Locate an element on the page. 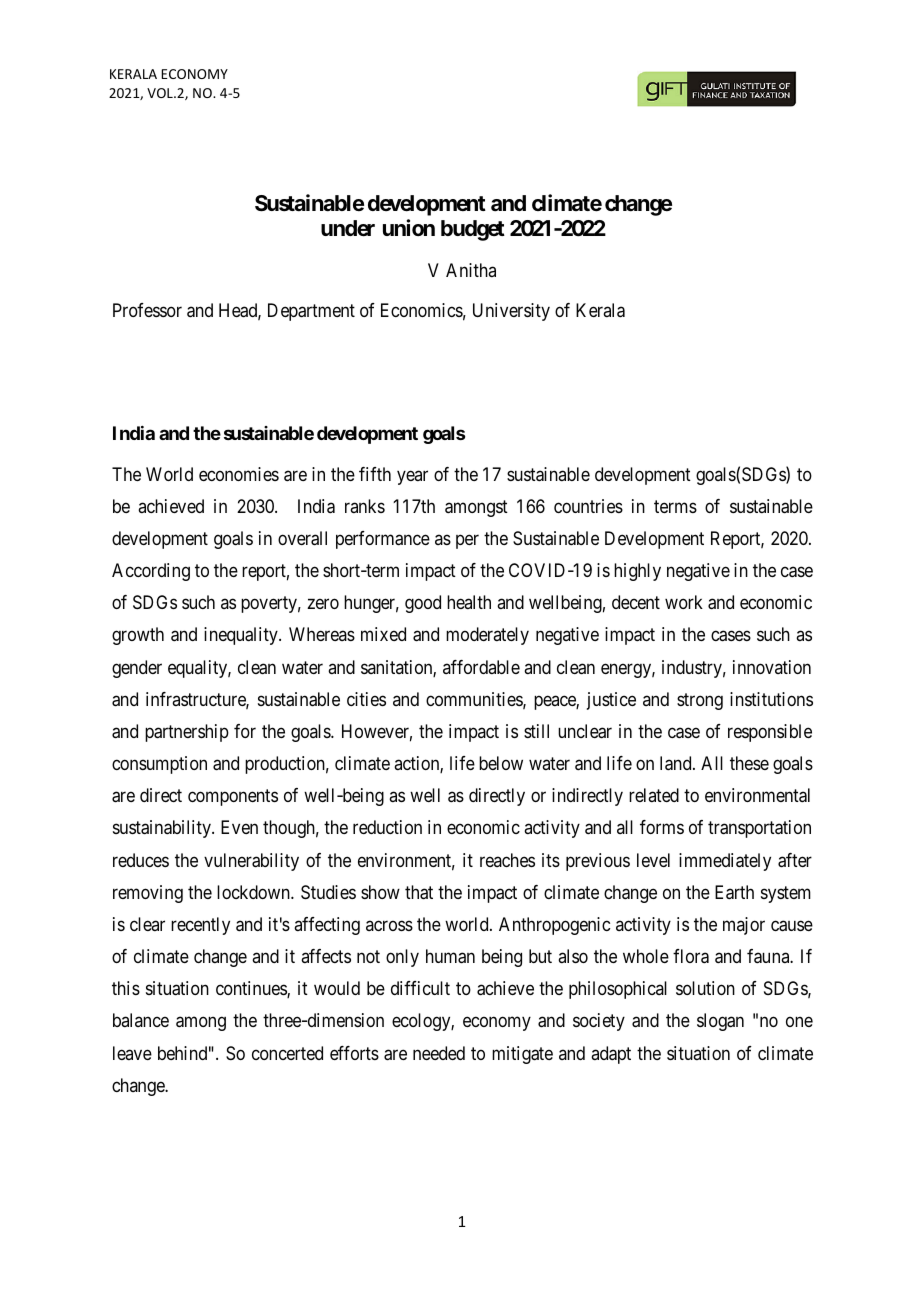 The image size is (924, 1308). Professor is located at coordinates (147, 310).
